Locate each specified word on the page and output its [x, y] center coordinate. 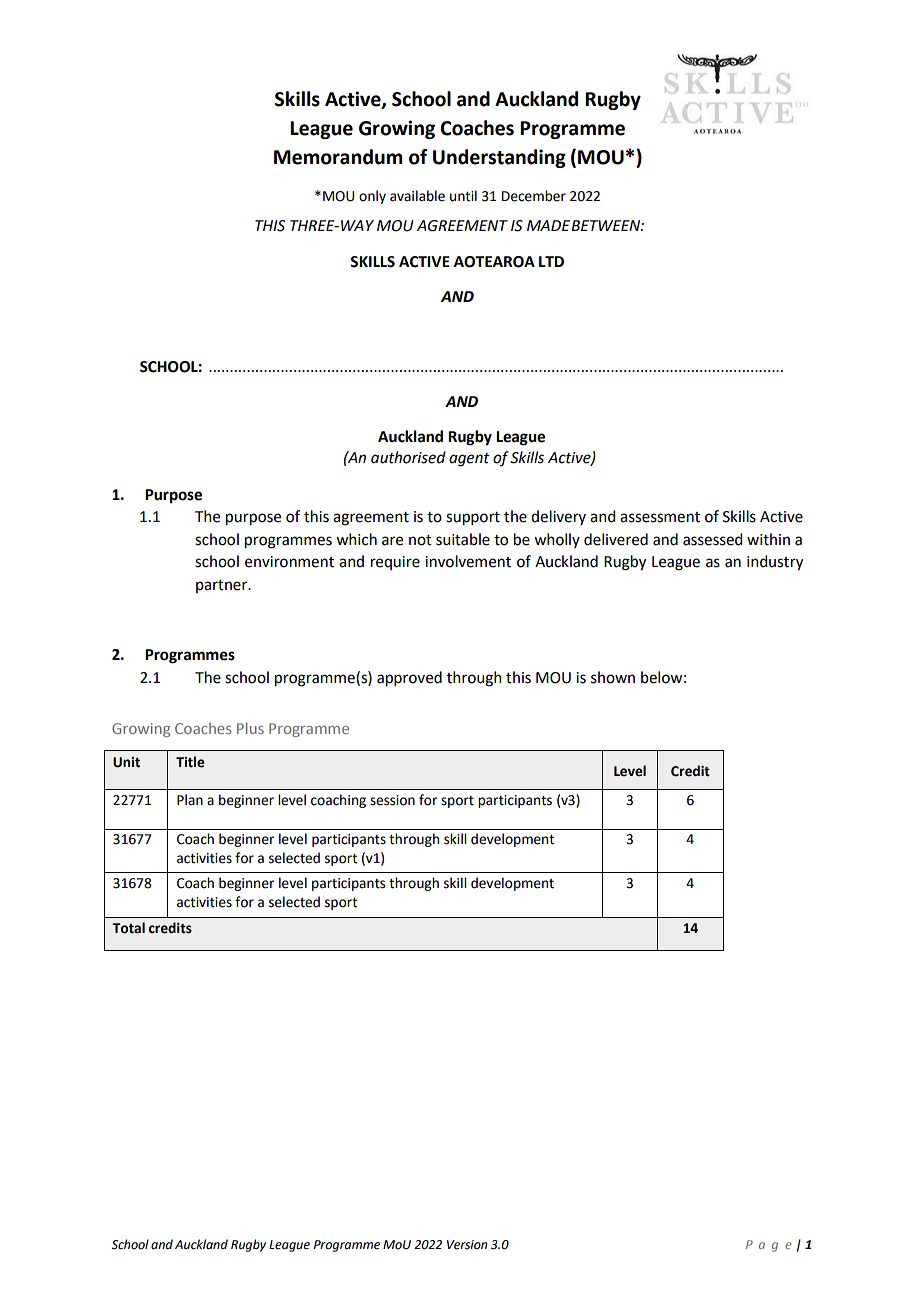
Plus [250, 728]
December [534, 196]
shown [613, 677]
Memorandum [338, 157]
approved [409, 679]
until [463, 196]
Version [467, 1245]
